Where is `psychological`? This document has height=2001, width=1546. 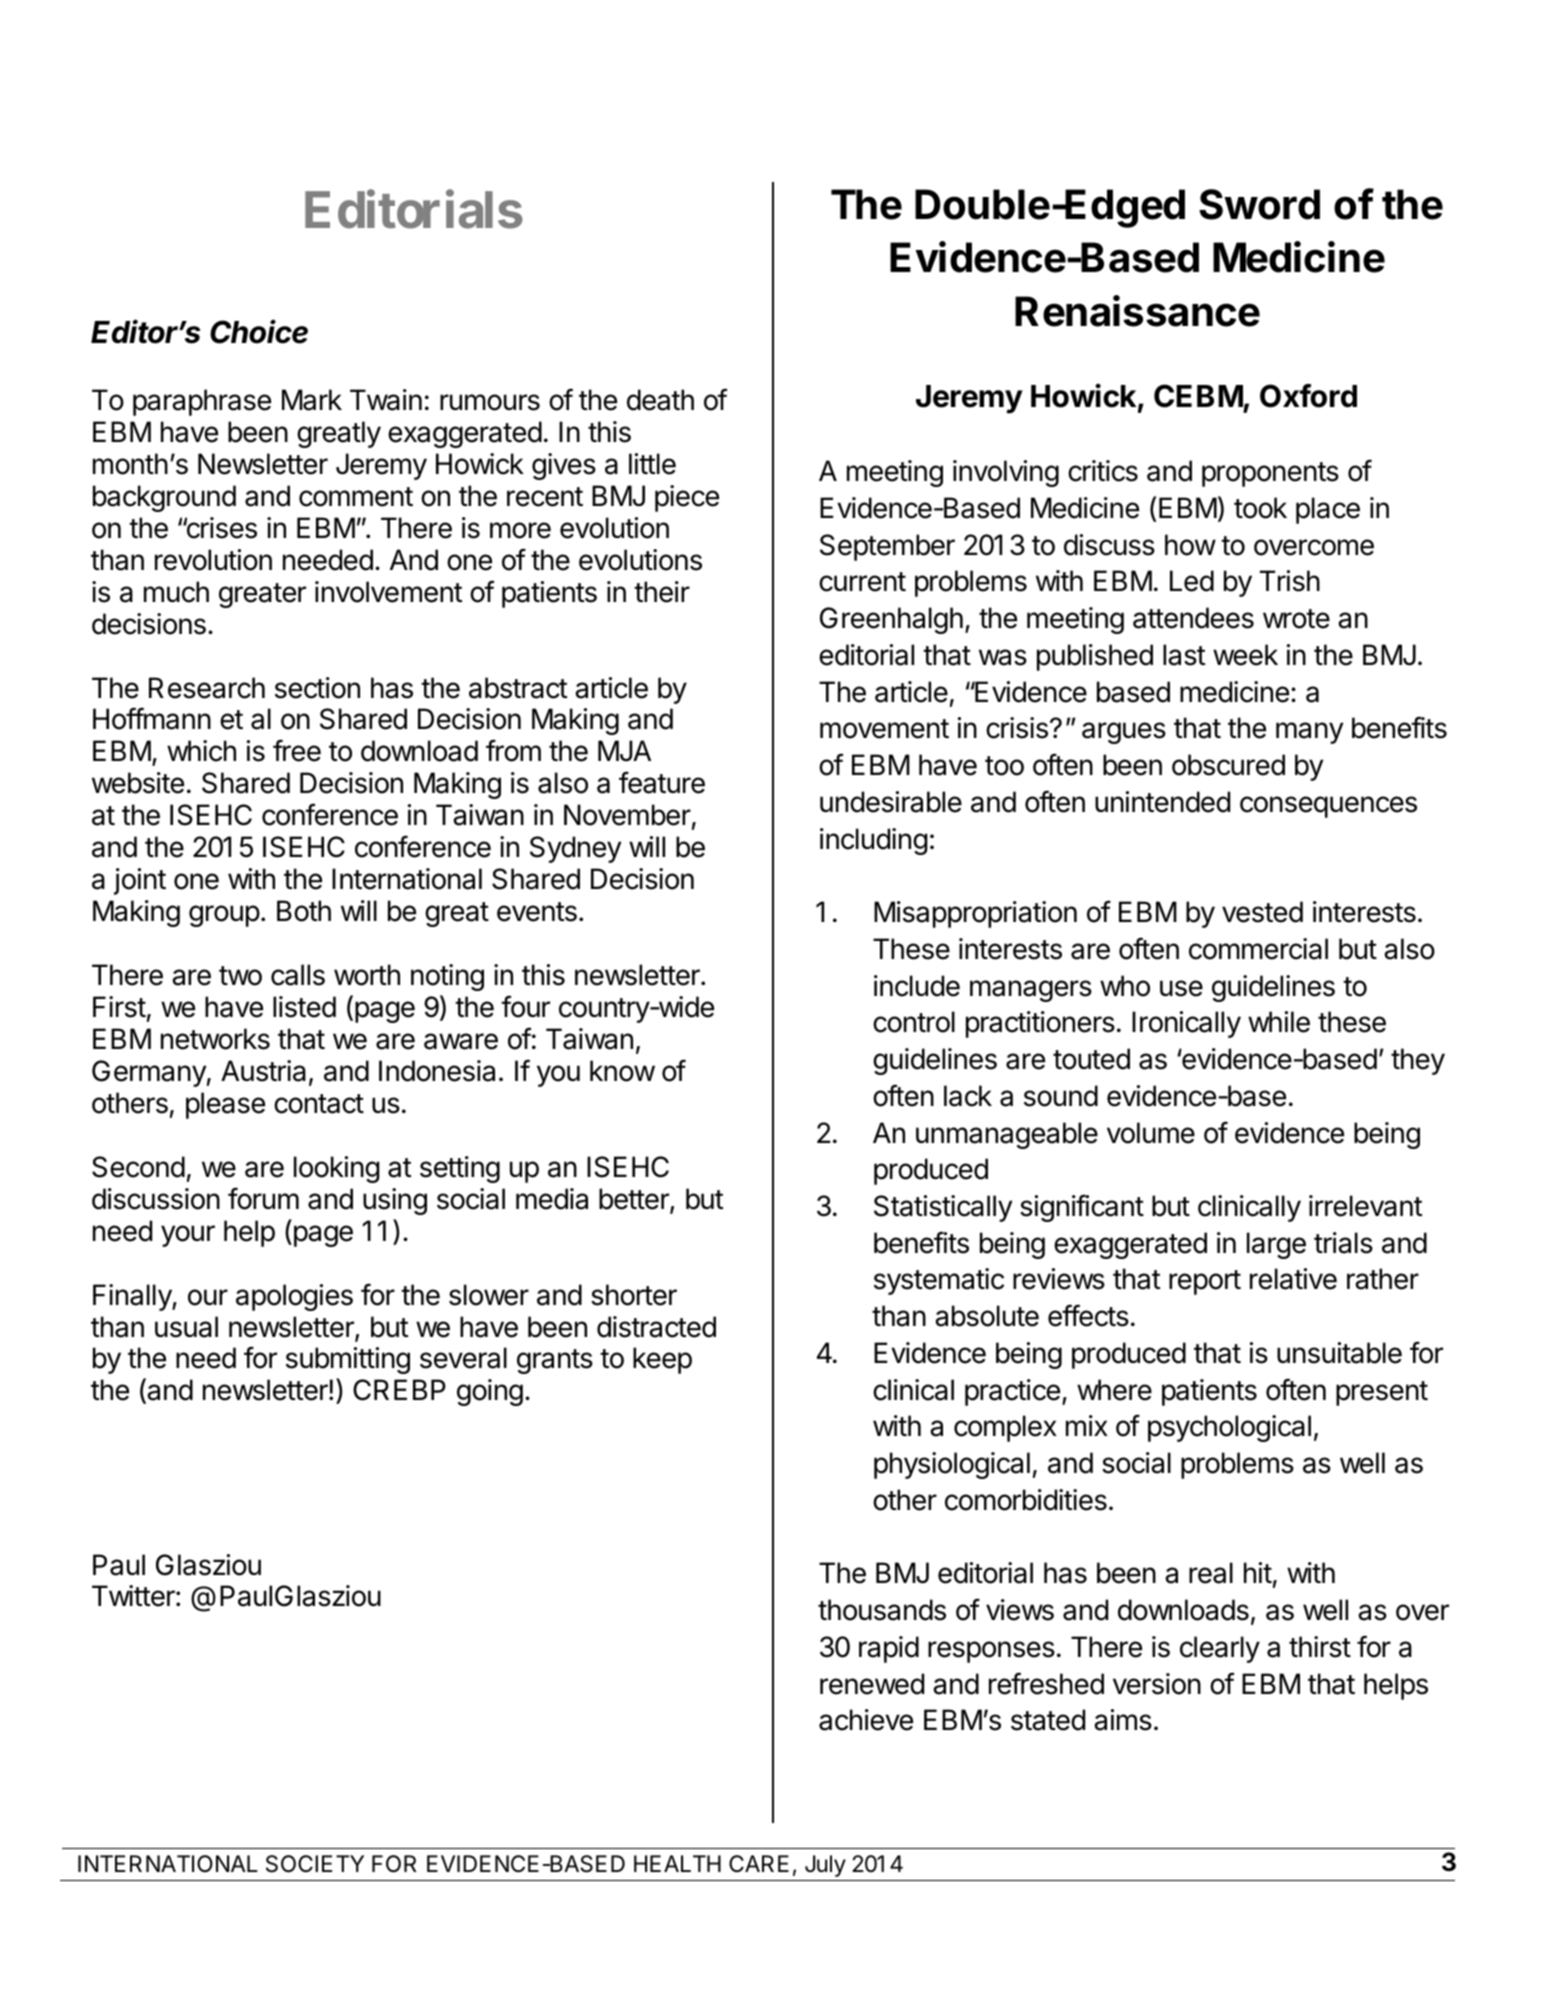
psychological is located at coordinates (1229, 1428).
